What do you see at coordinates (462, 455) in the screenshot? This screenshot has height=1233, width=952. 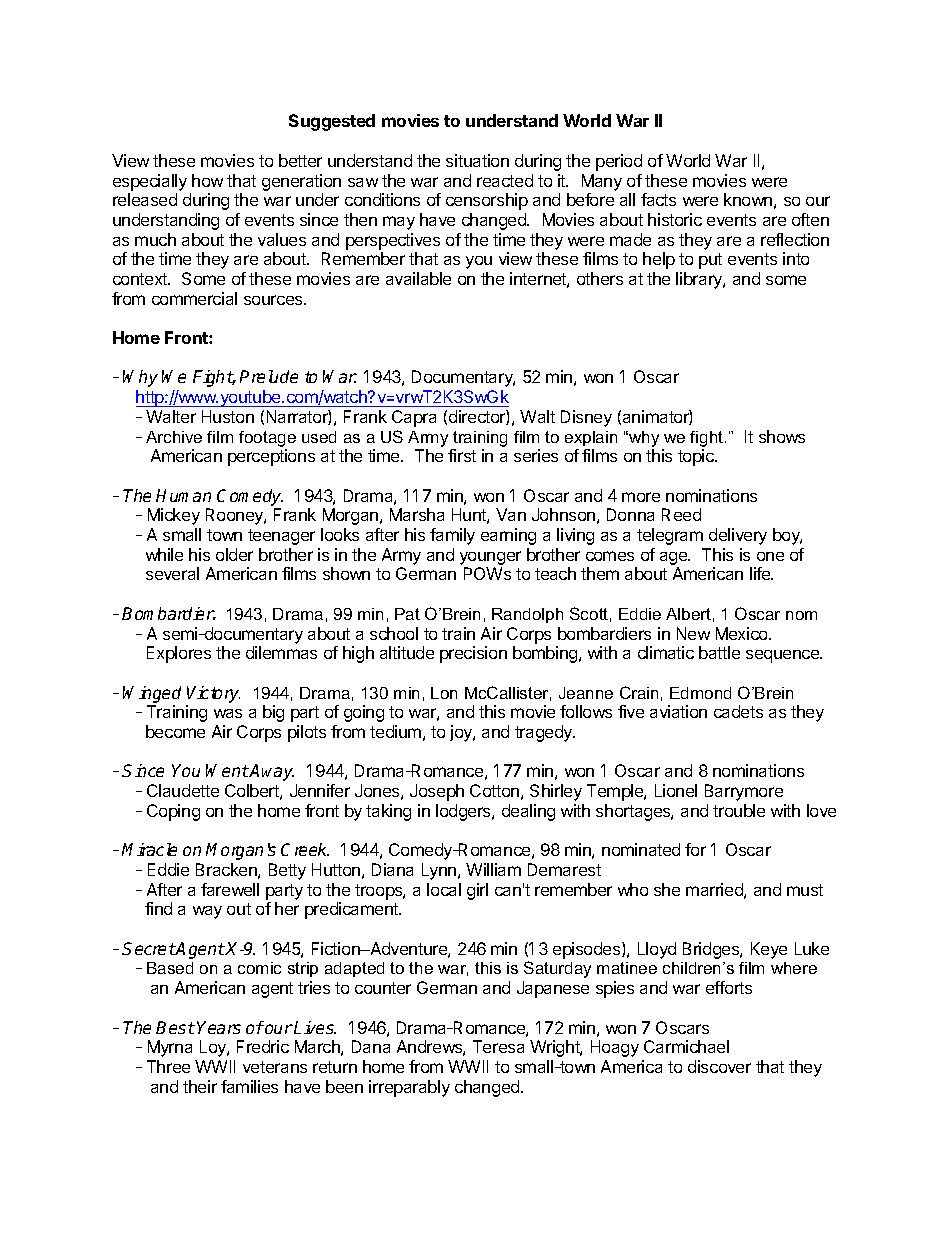 I see `first` at bounding box center [462, 455].
